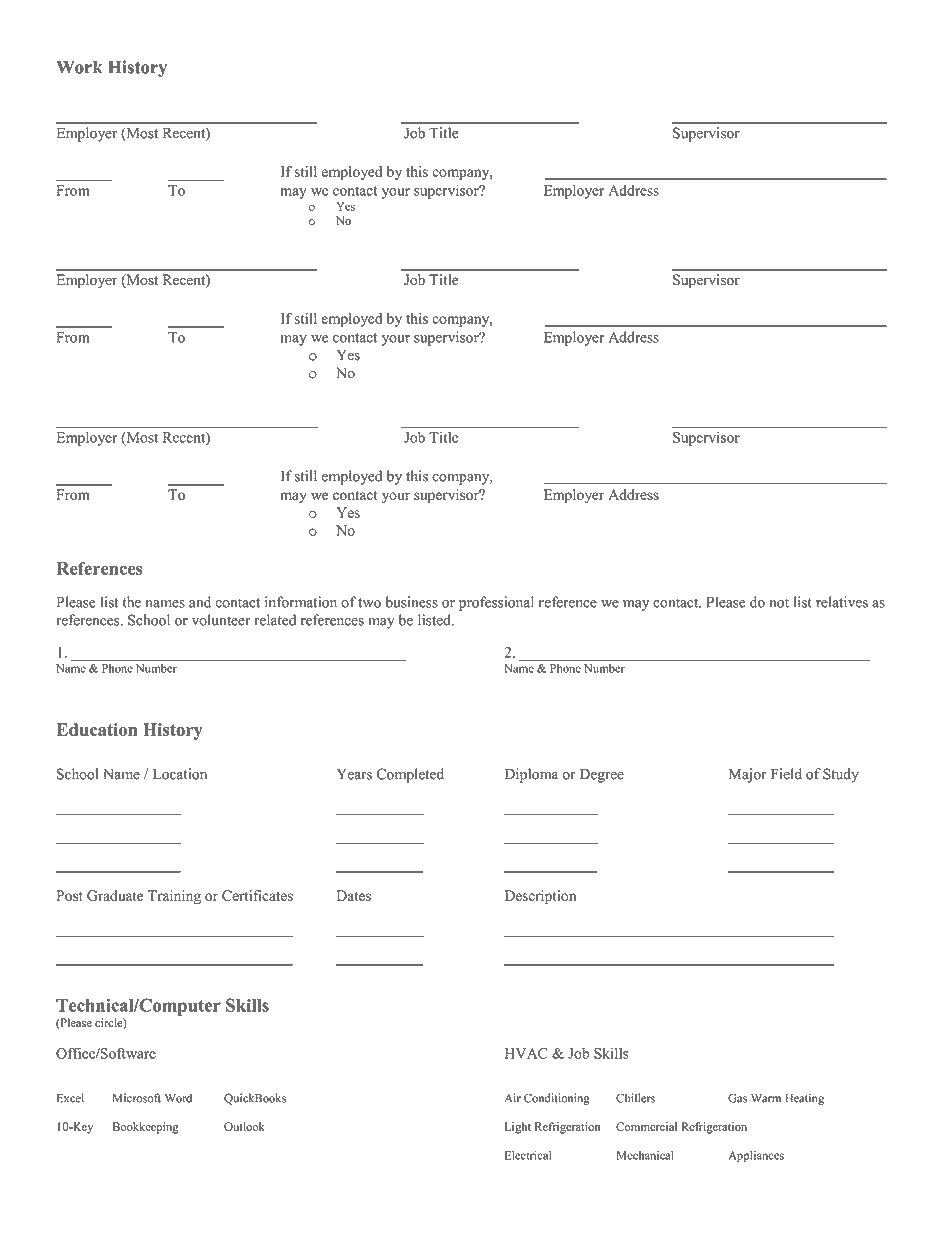 The height and width of the screenshot is (1233, 952). I want to click on relatives, so click(842, 602).
